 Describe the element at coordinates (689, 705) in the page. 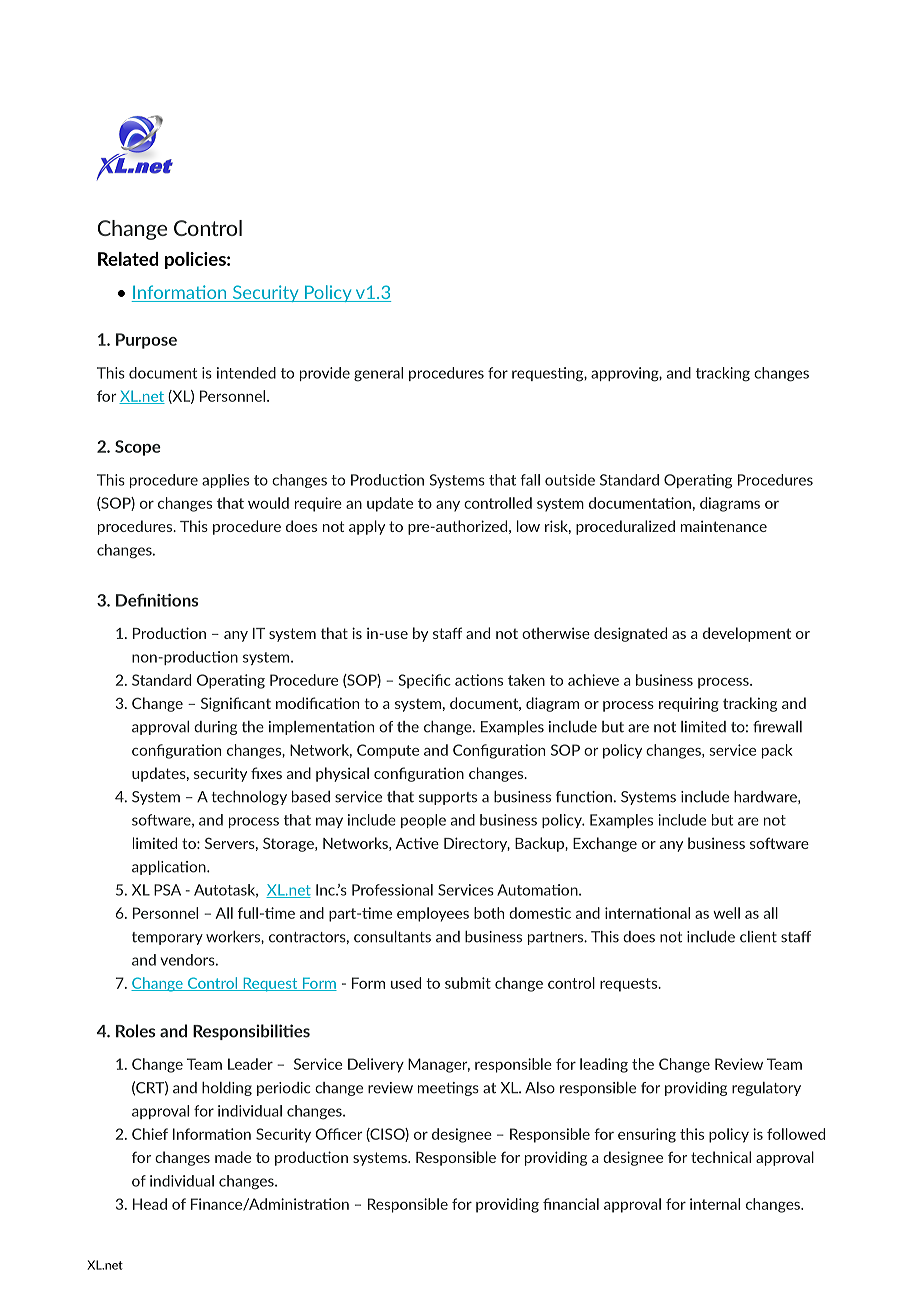

I see `requiring` at that location.
